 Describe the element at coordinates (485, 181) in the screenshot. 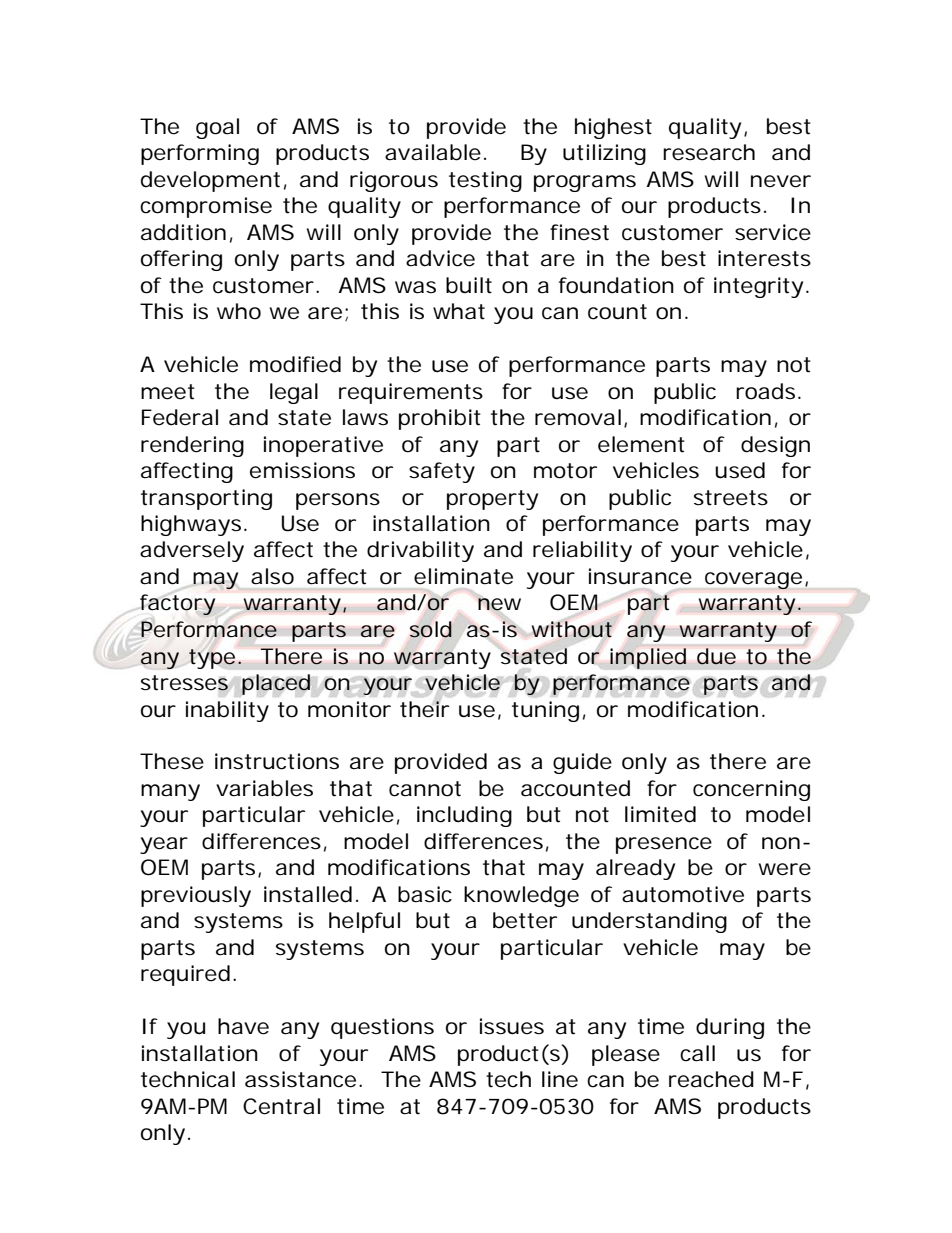

I see `testing` at that location.
